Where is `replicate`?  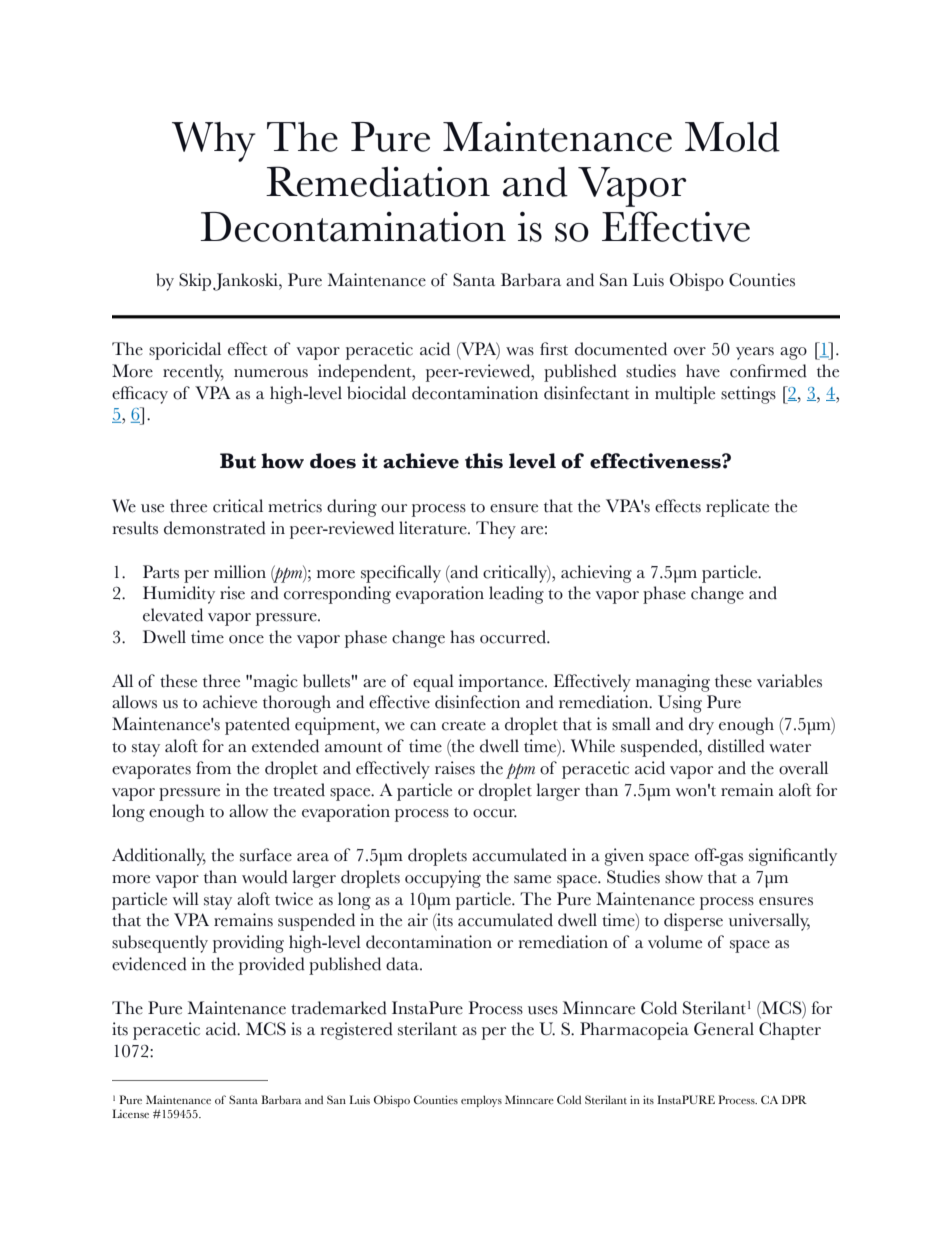
replicate is located at coordinates (737, 508).
